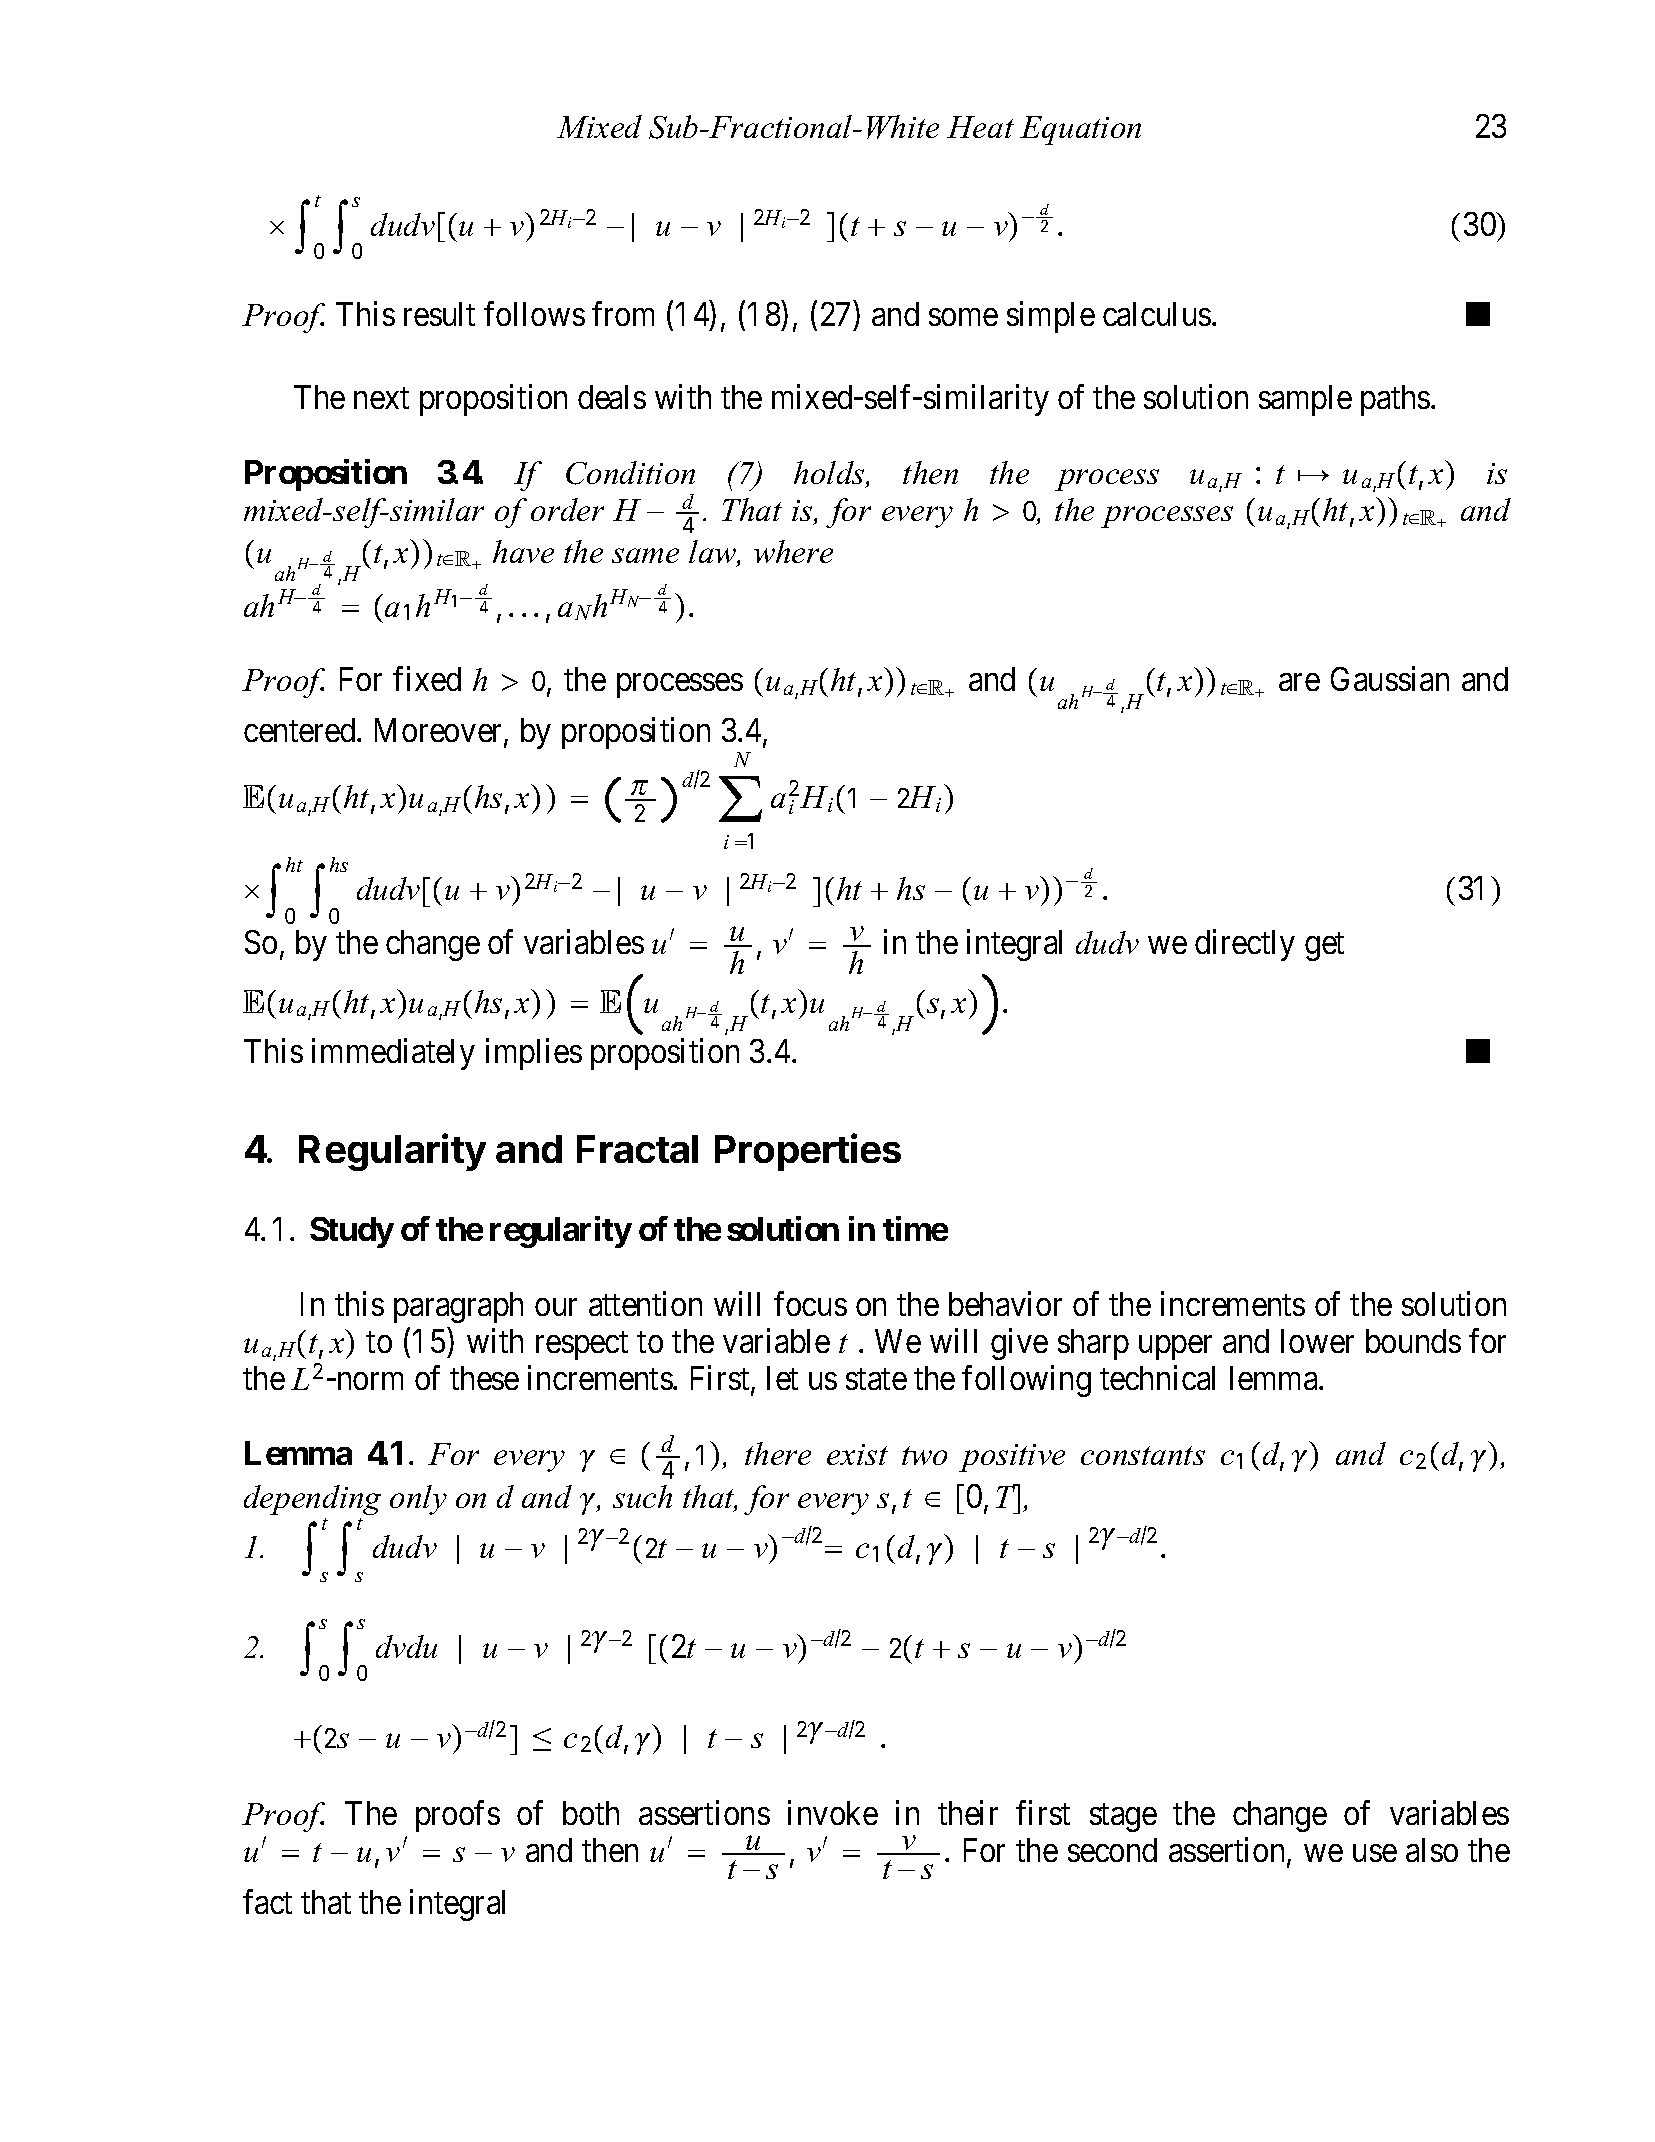 The image size is (1655, 2142). What do you see at coordinates (833, 1812) in the page?
I see `invoke` at bounding box center [833, 1812].
